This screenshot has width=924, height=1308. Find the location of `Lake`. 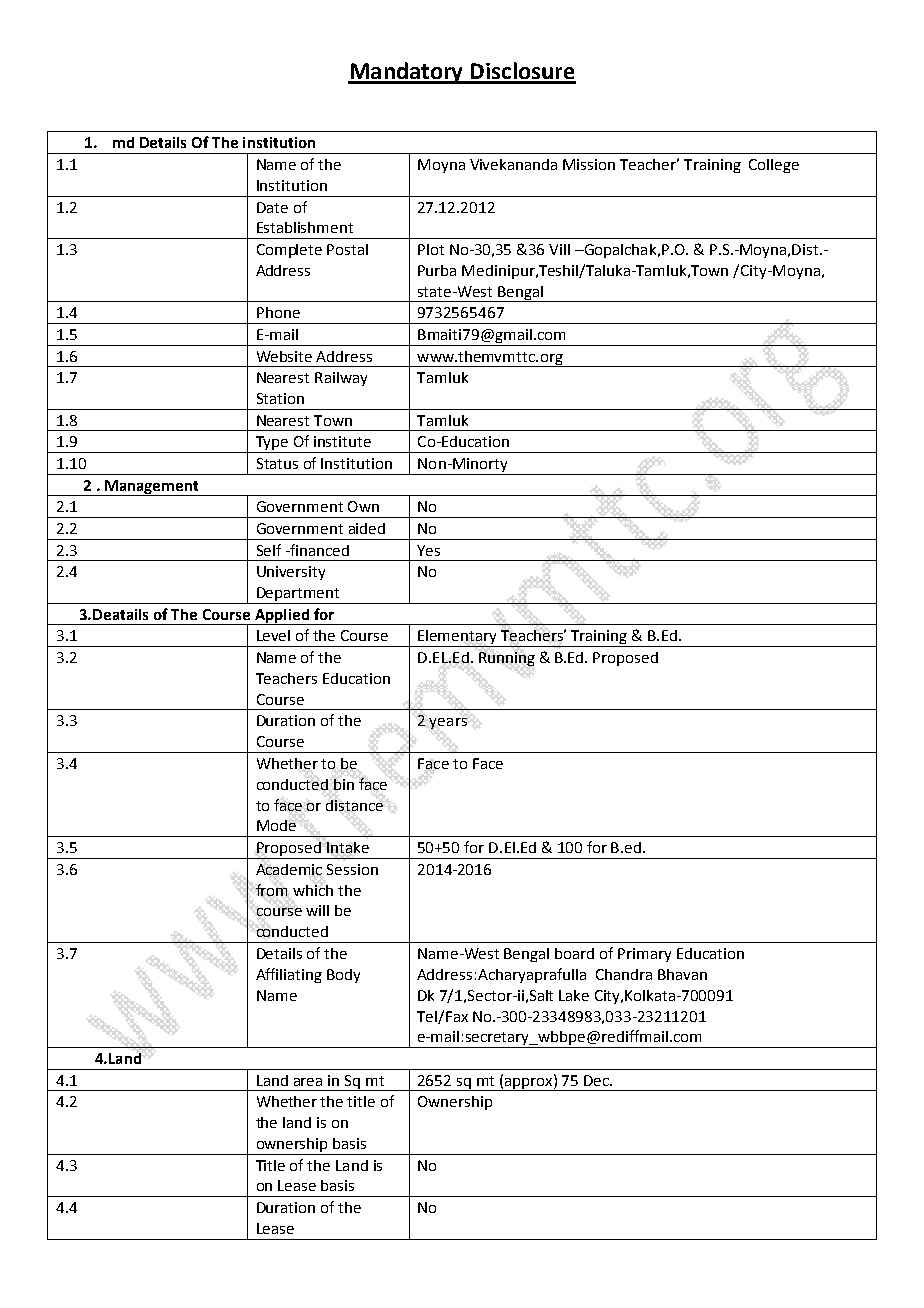

Lake is located at coordinates (574, 995).
